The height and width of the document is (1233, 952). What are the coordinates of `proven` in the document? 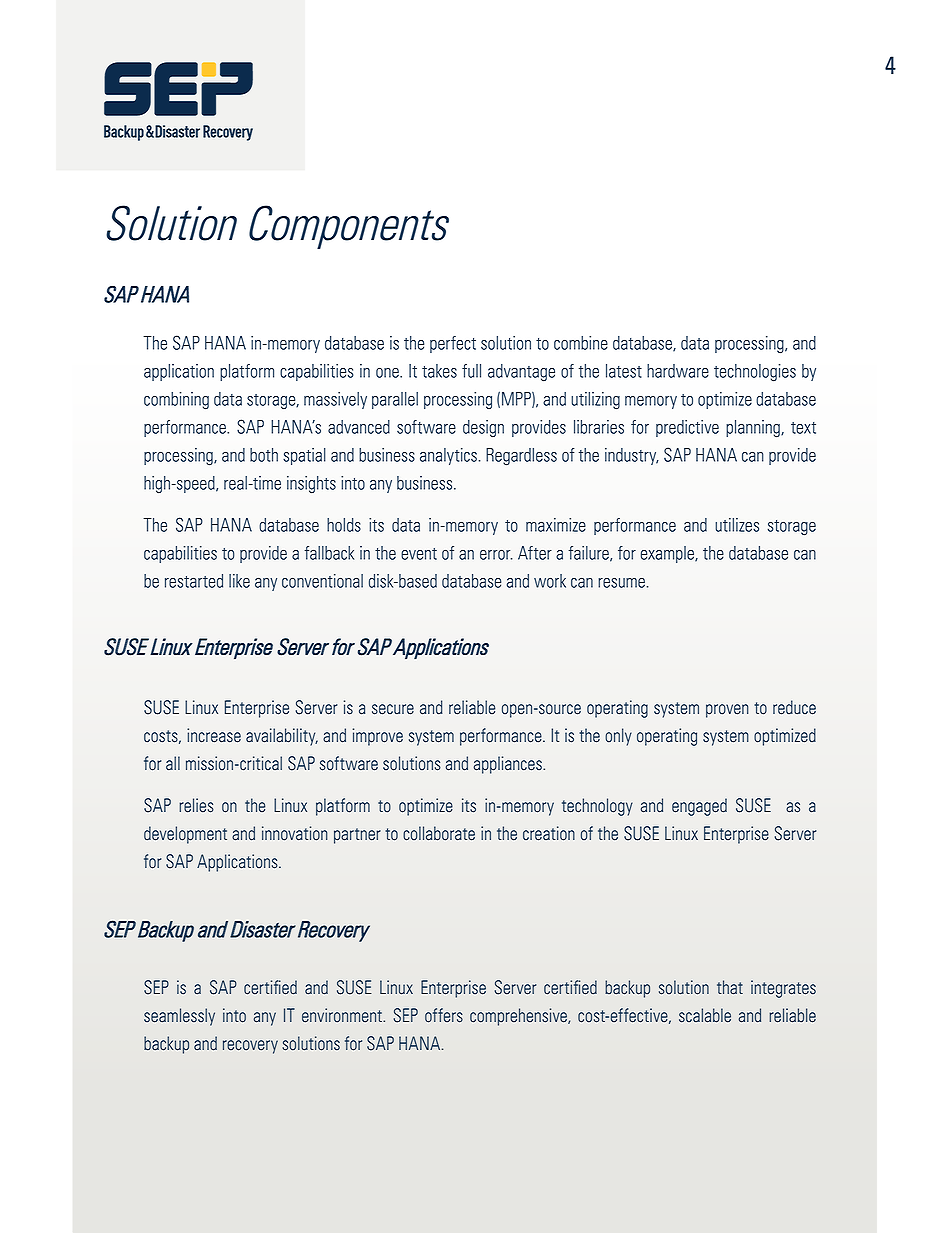 It's located at (727, 711).
